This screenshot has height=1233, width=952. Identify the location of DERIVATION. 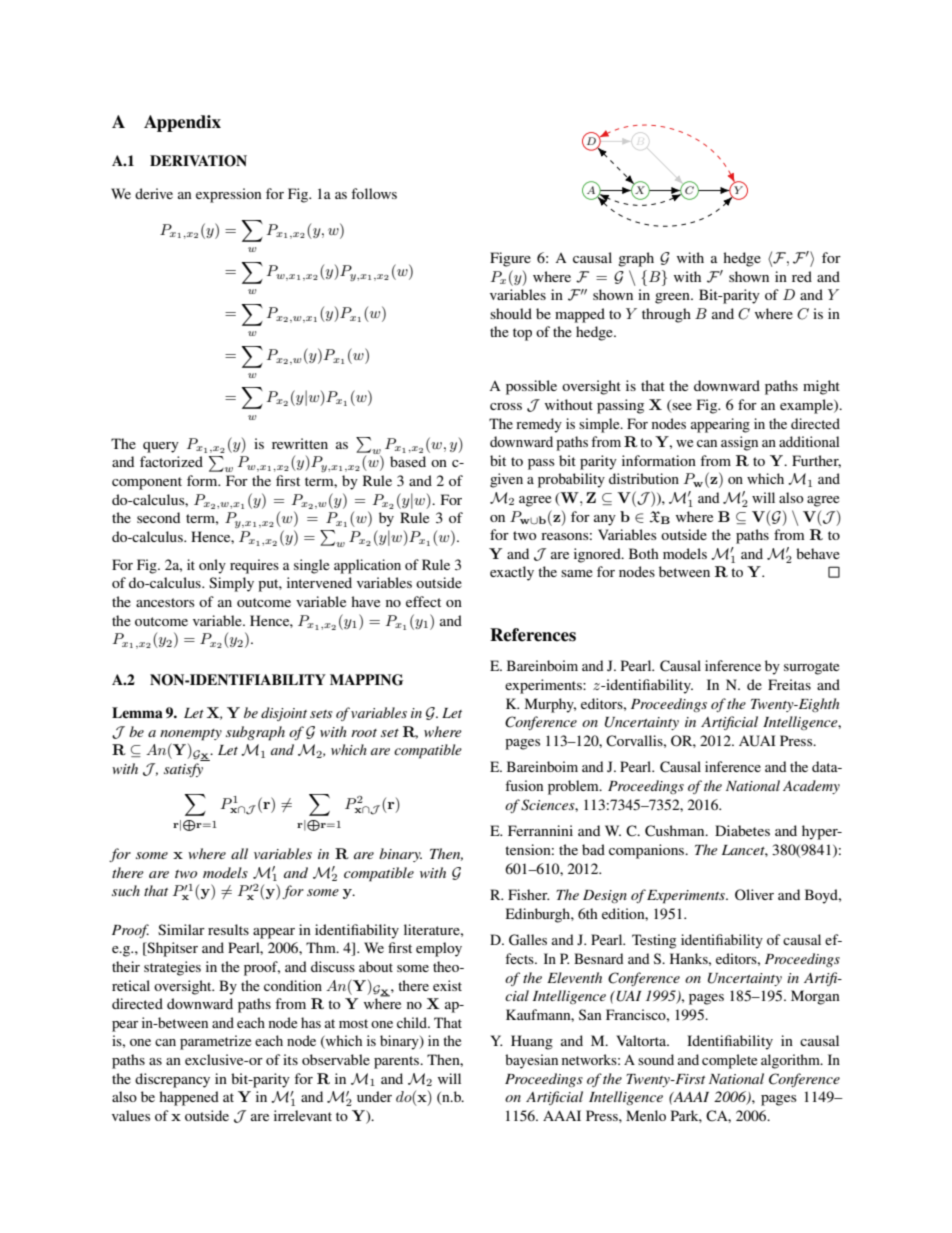
(198, 161).
